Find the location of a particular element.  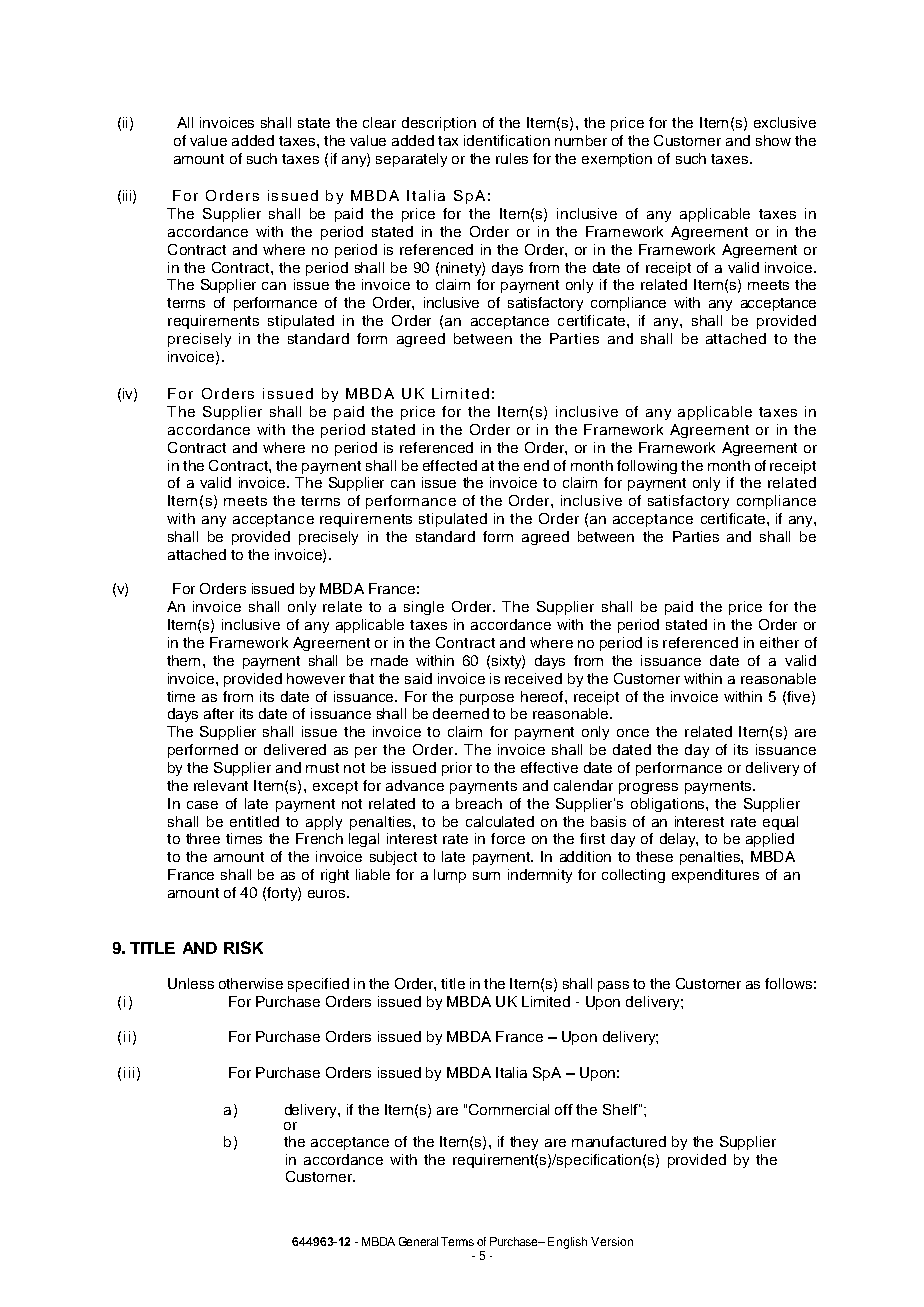

after is located at coordinates (219, 713).
